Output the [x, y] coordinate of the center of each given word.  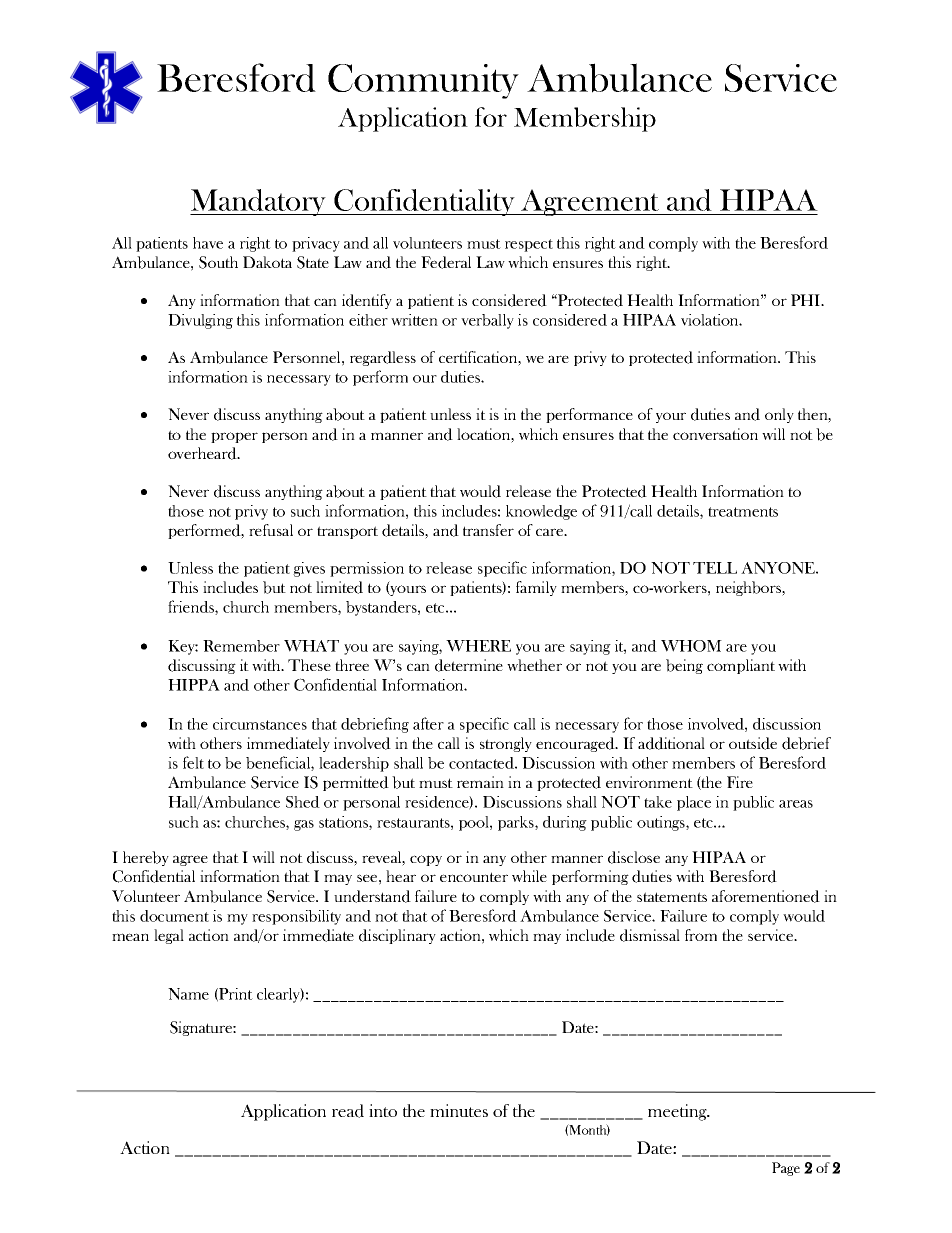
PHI [807, 300]
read [348, 1111]
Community [423, 81]
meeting [678, 1112]
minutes [459, 1110]
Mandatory [259, 202]
